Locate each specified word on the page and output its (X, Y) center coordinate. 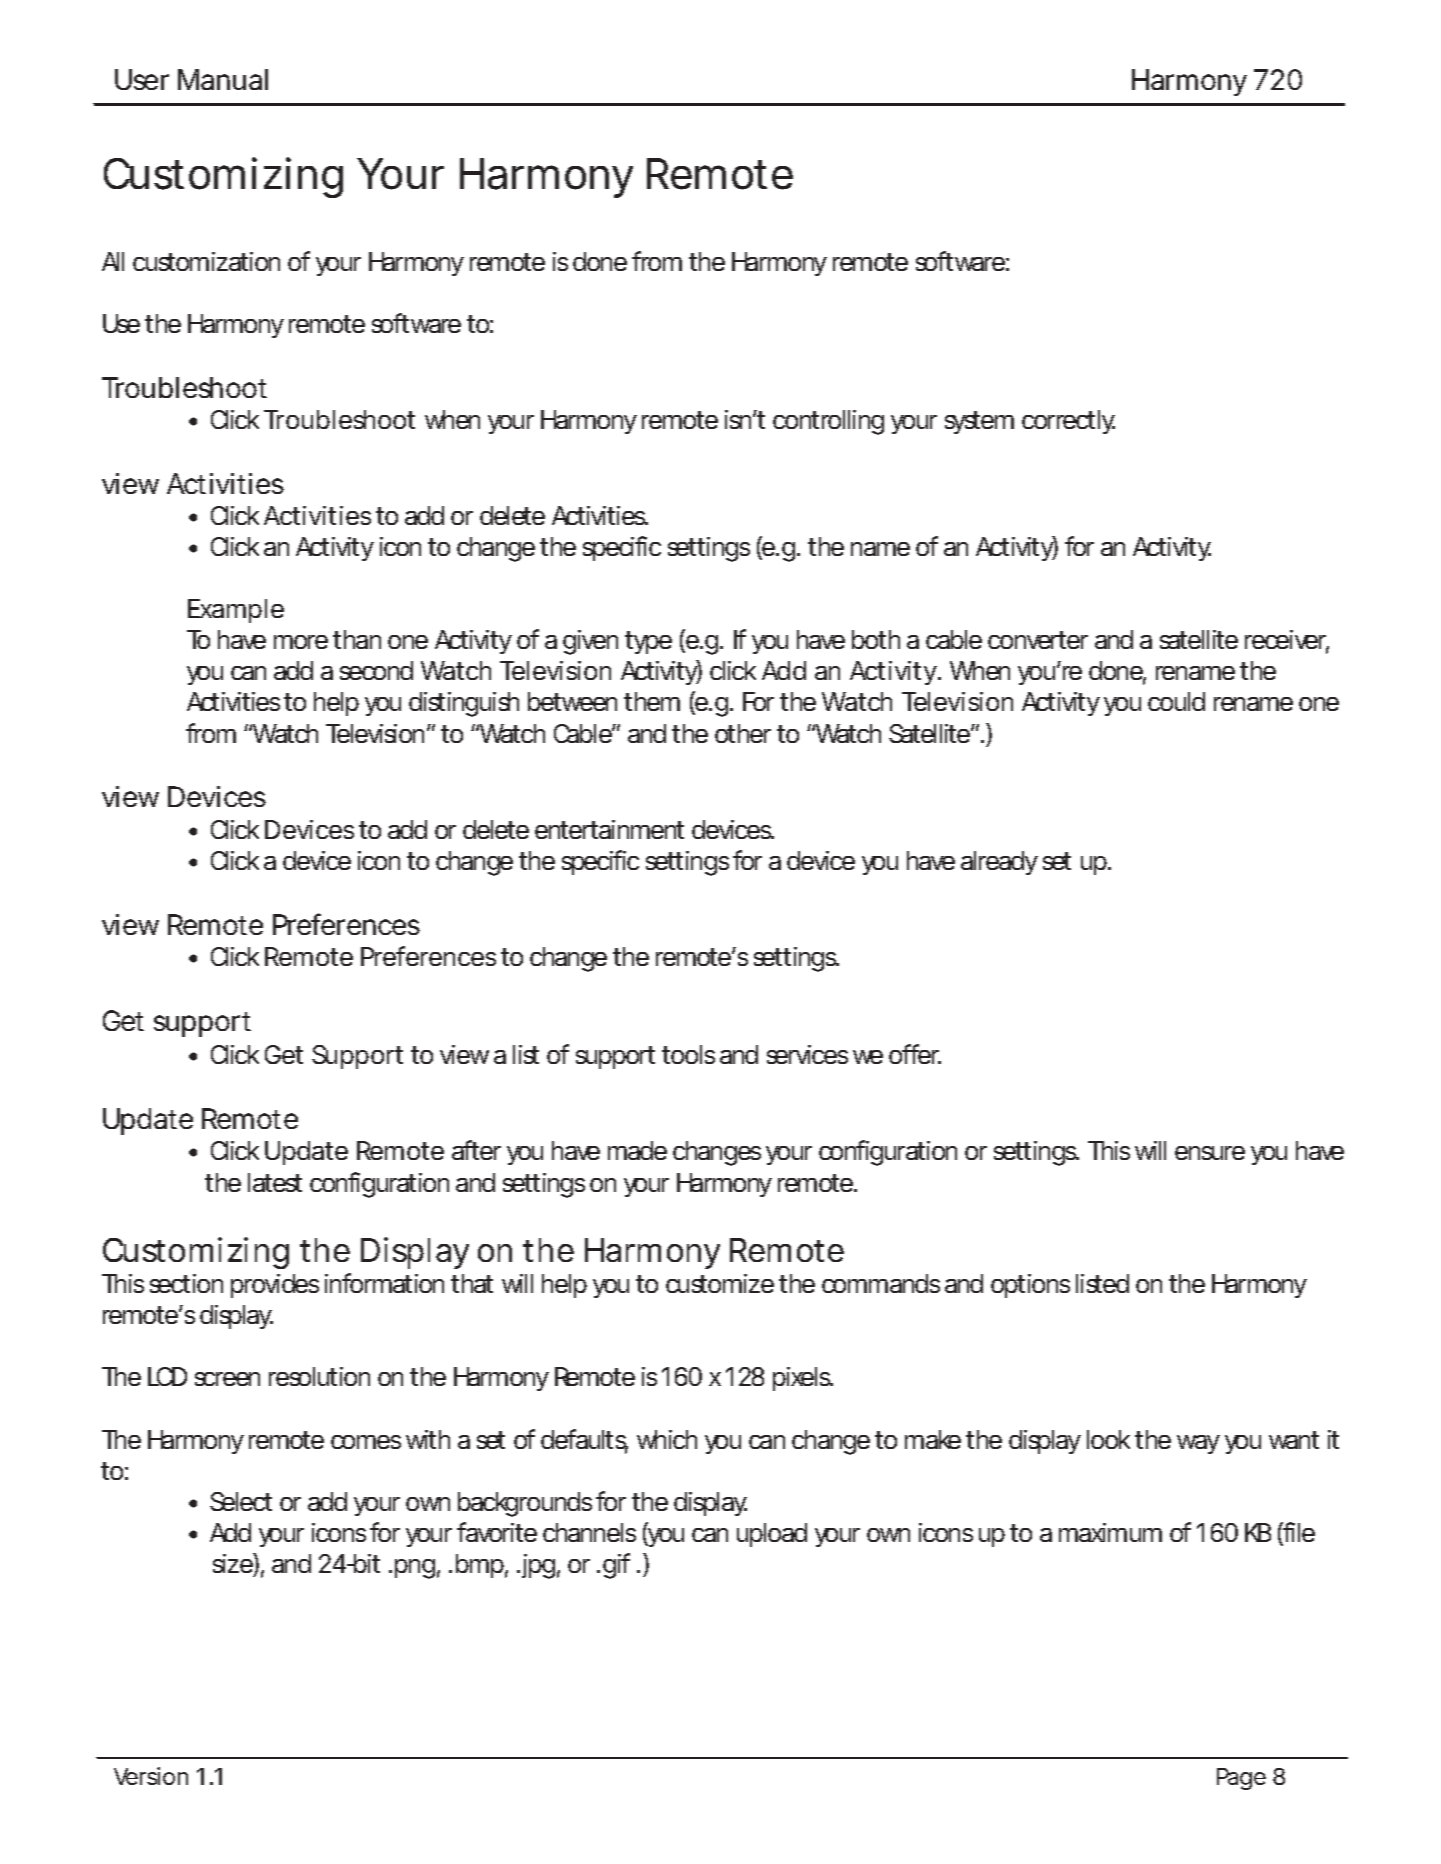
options (1030, 1286)
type (648, 642)
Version (151, 1776)
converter (1038, 640)
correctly (1068, 422)
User (142, 79)
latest (275, 1182)
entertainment (609, 829)
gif (616, 1566)
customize (720, 1283)
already (999, 863)
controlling (828, 422)
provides (275, 1286)
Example (236, 611)
